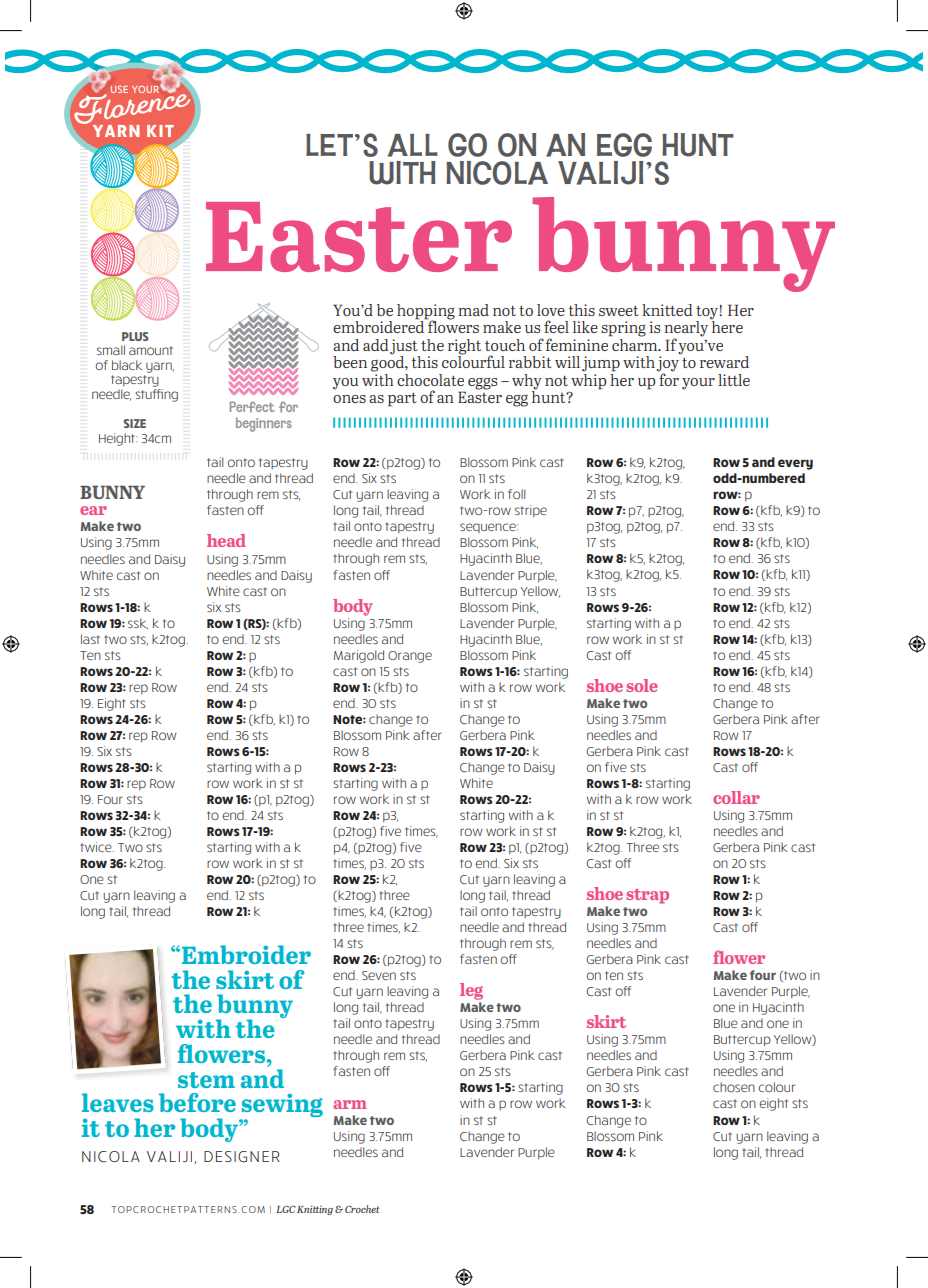  Describe the element at coordinates (464, 348) in the screenshot. I see `right` at that location.
